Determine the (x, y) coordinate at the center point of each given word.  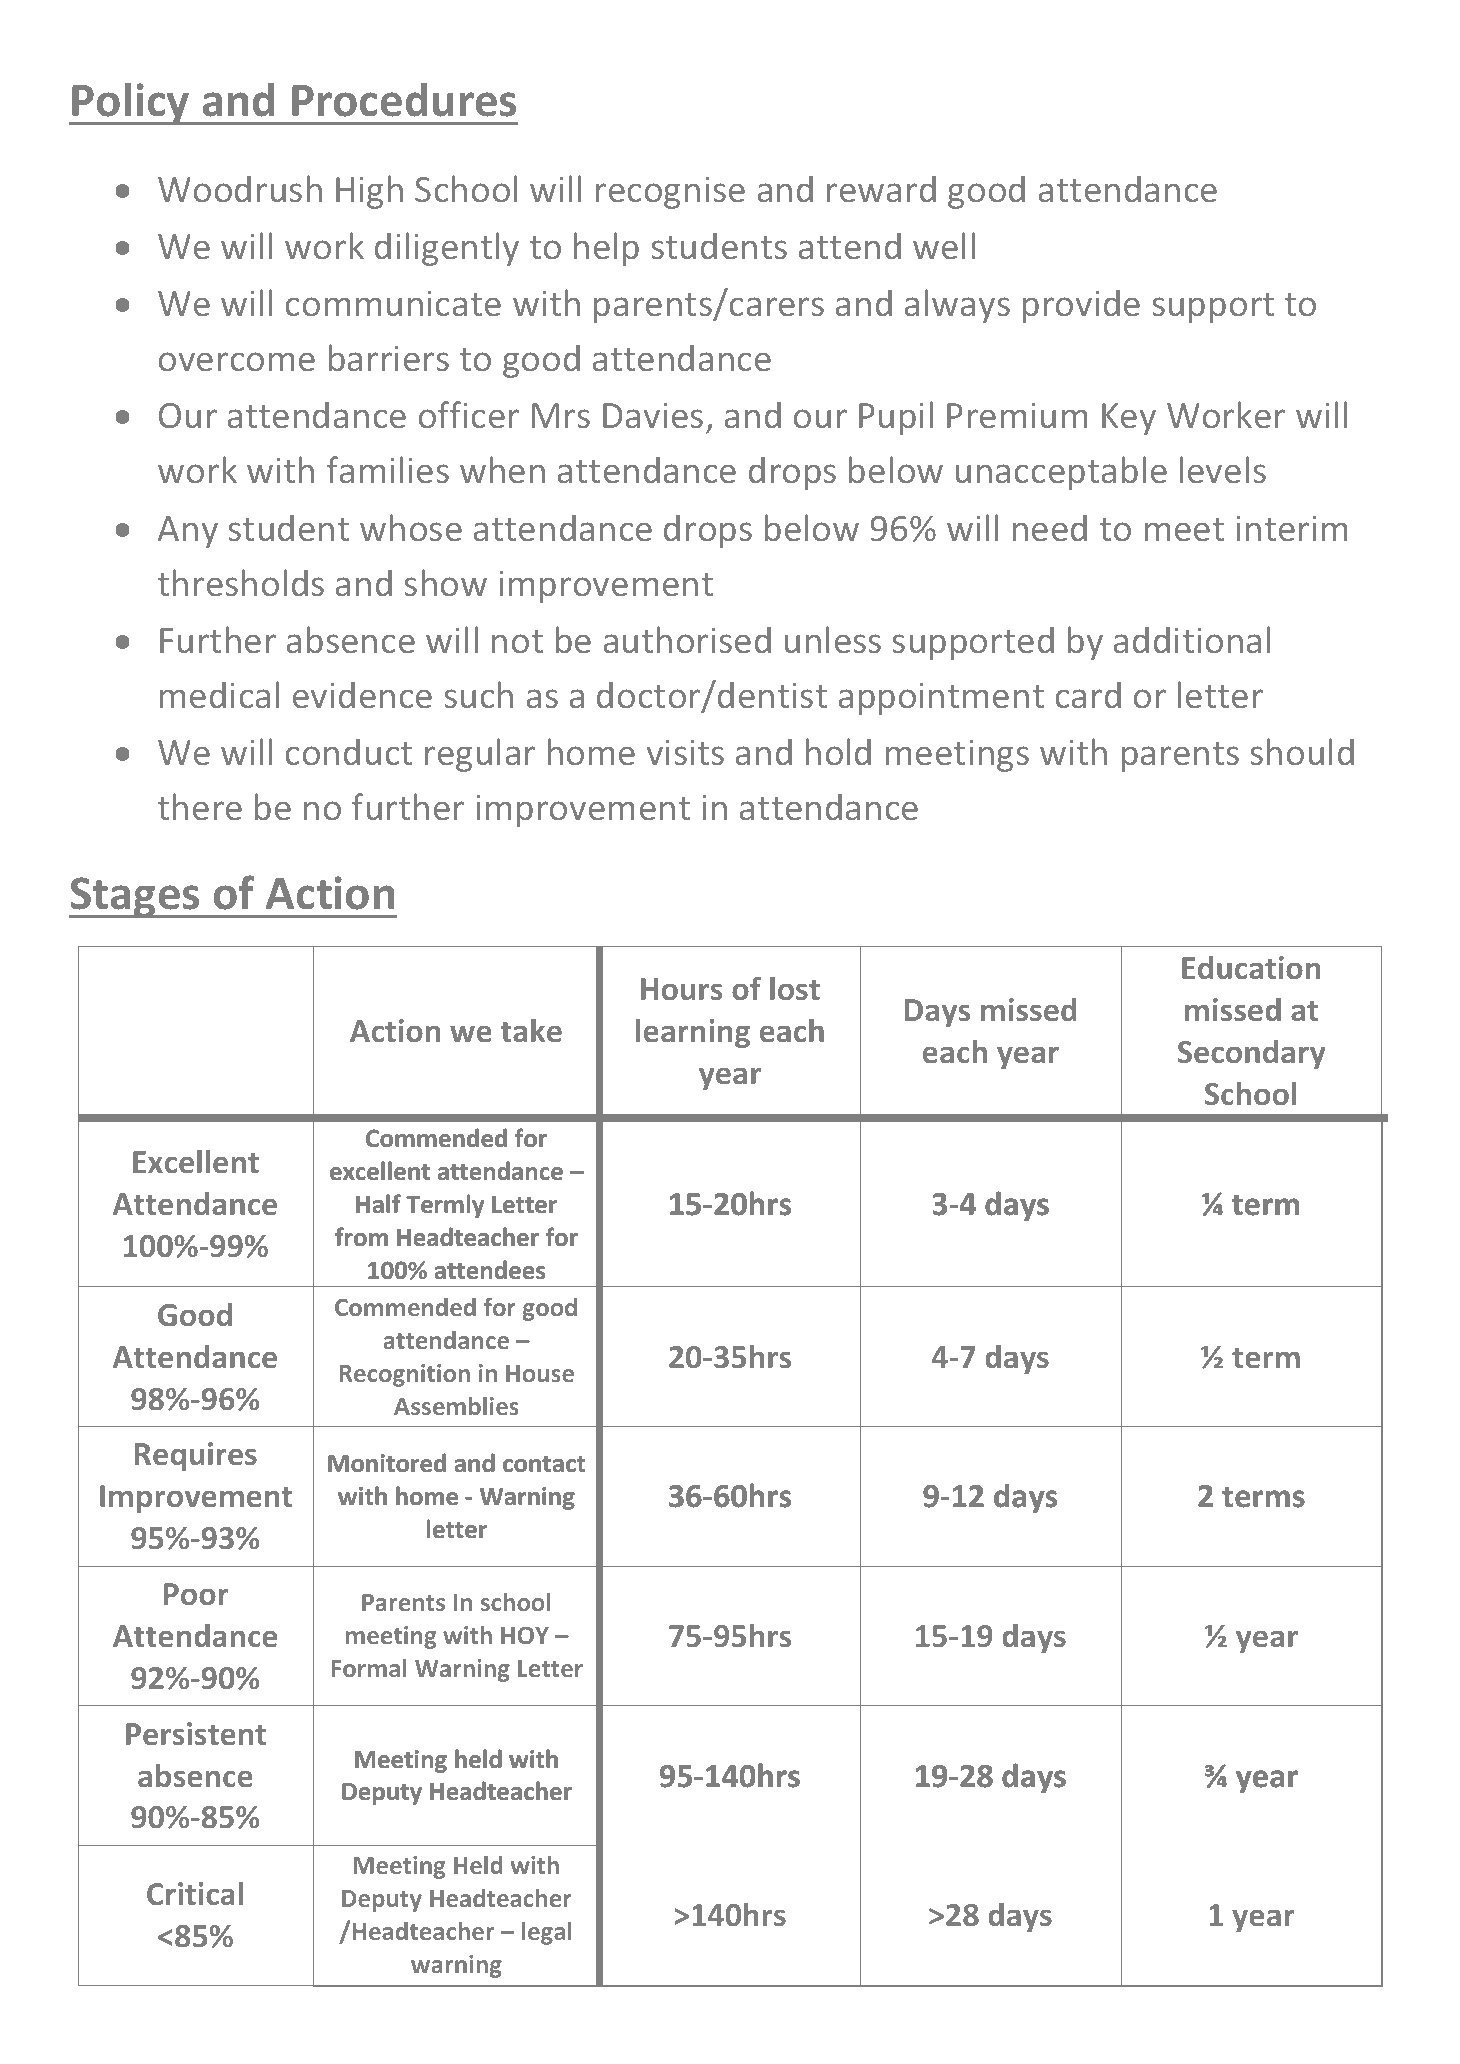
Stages (135, 897)
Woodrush (240, 188)
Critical (195, 1893)
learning (693, 1033)
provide (1081, 306)
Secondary (1251, 1054)
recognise (670, 193)
